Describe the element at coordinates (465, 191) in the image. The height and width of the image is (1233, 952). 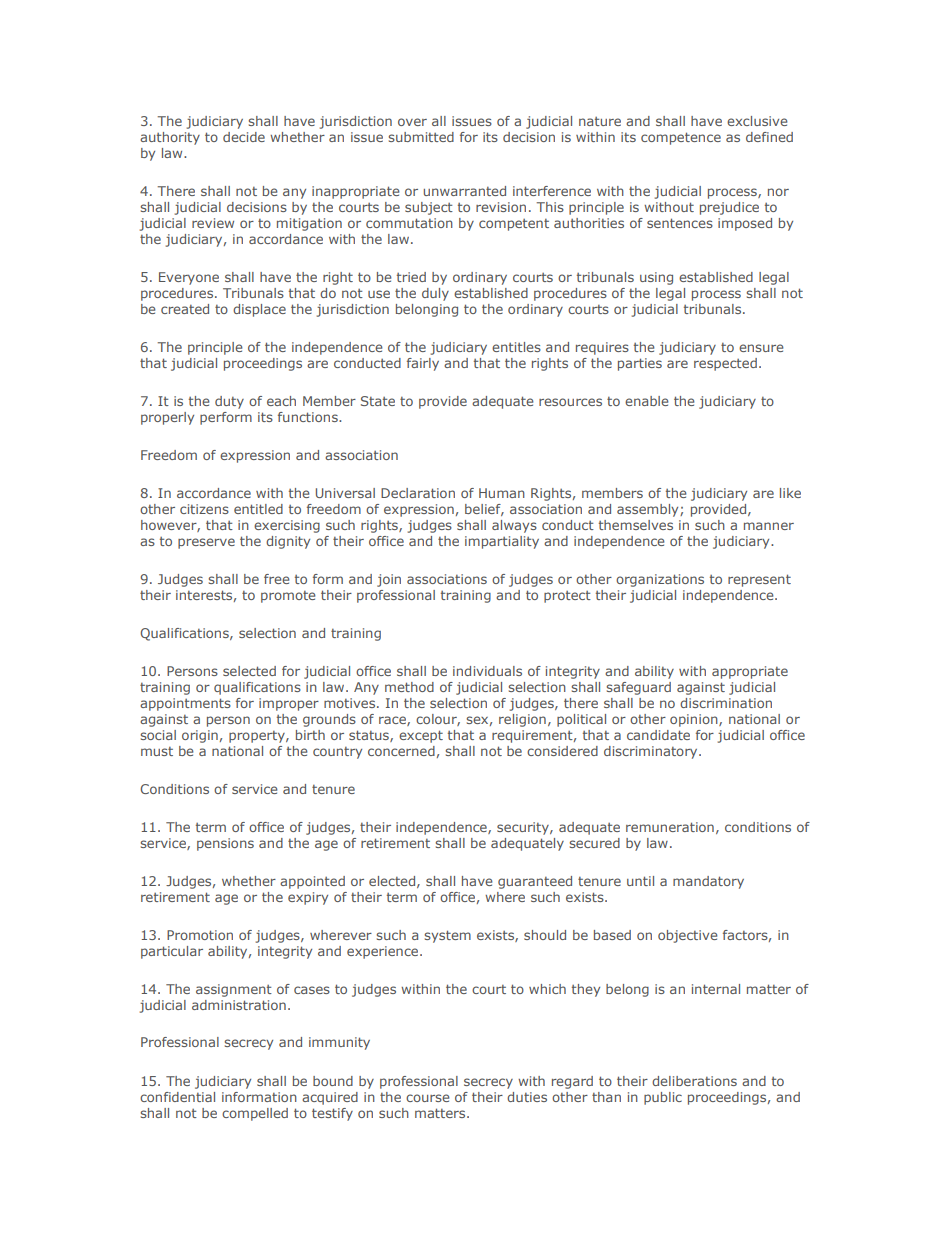
I see `unwarranted` at that location.
